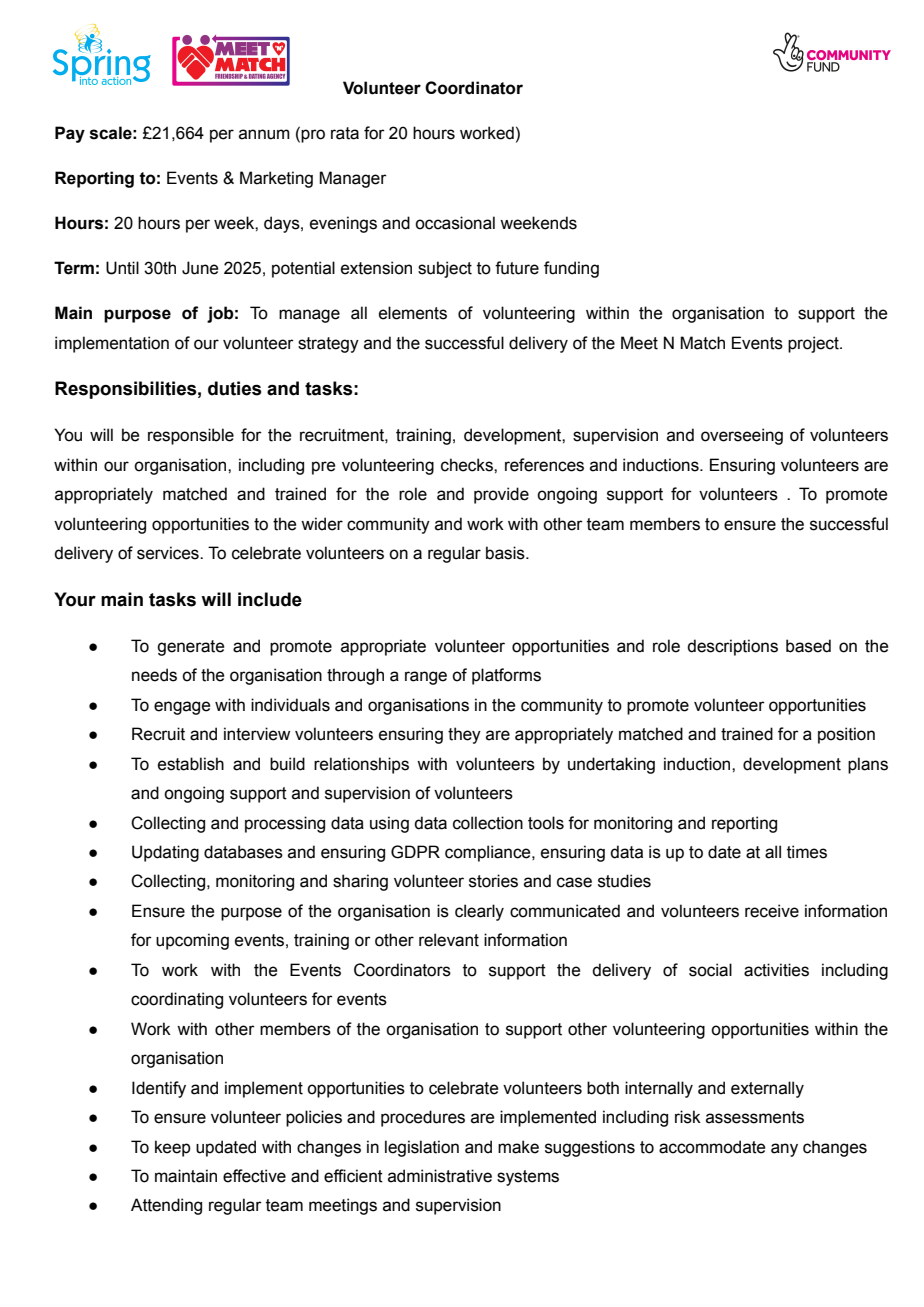 The width and height of the page is (924, 1307). I want to click on platforms, so click(506, 676).
